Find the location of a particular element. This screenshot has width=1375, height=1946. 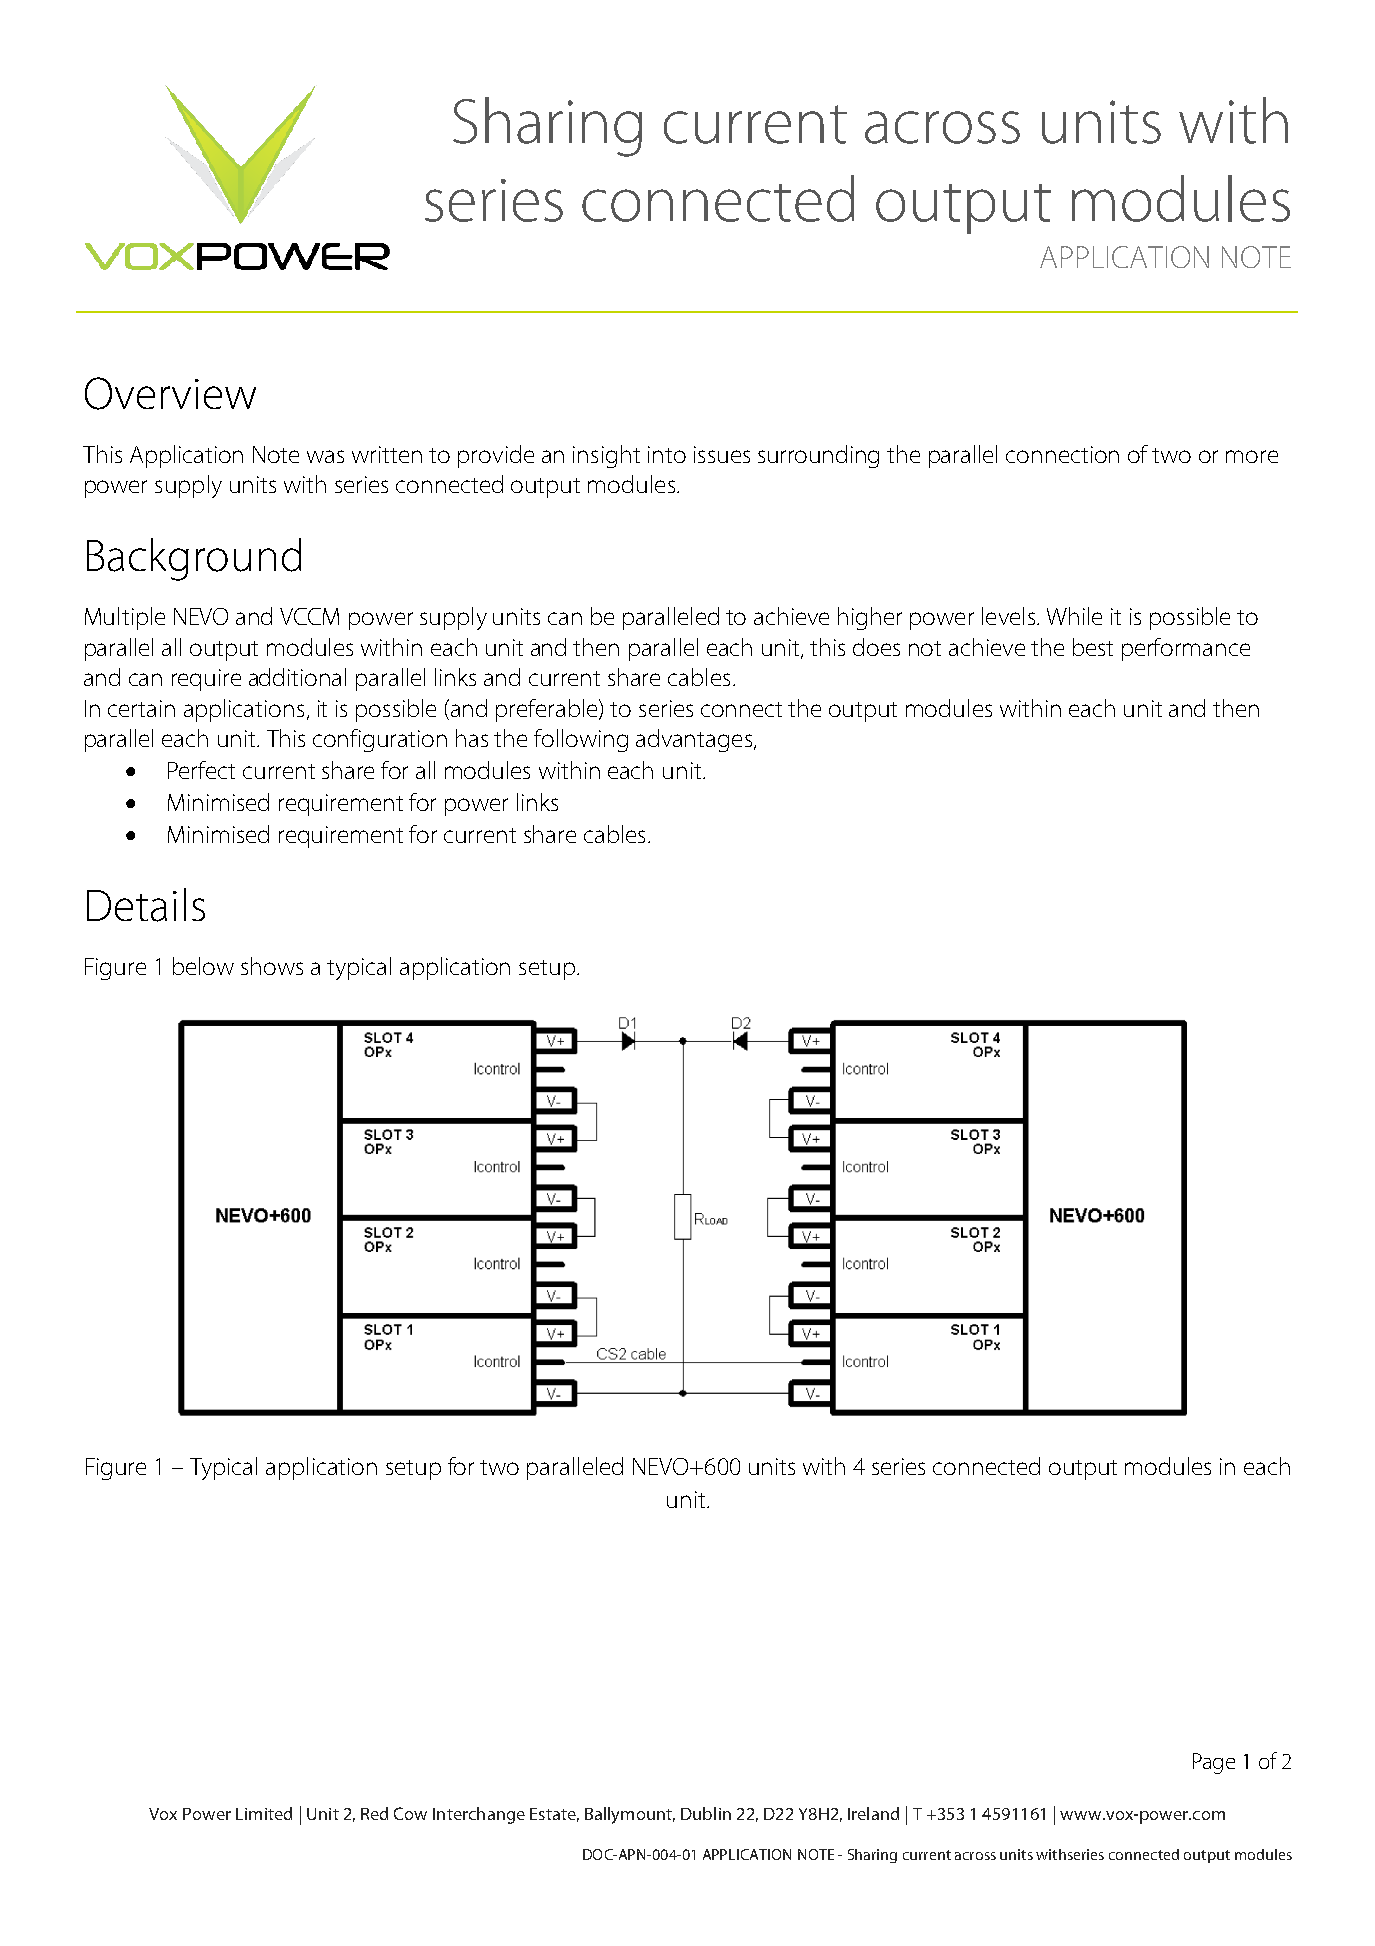

advantages is located at coordinates (694, 740).
